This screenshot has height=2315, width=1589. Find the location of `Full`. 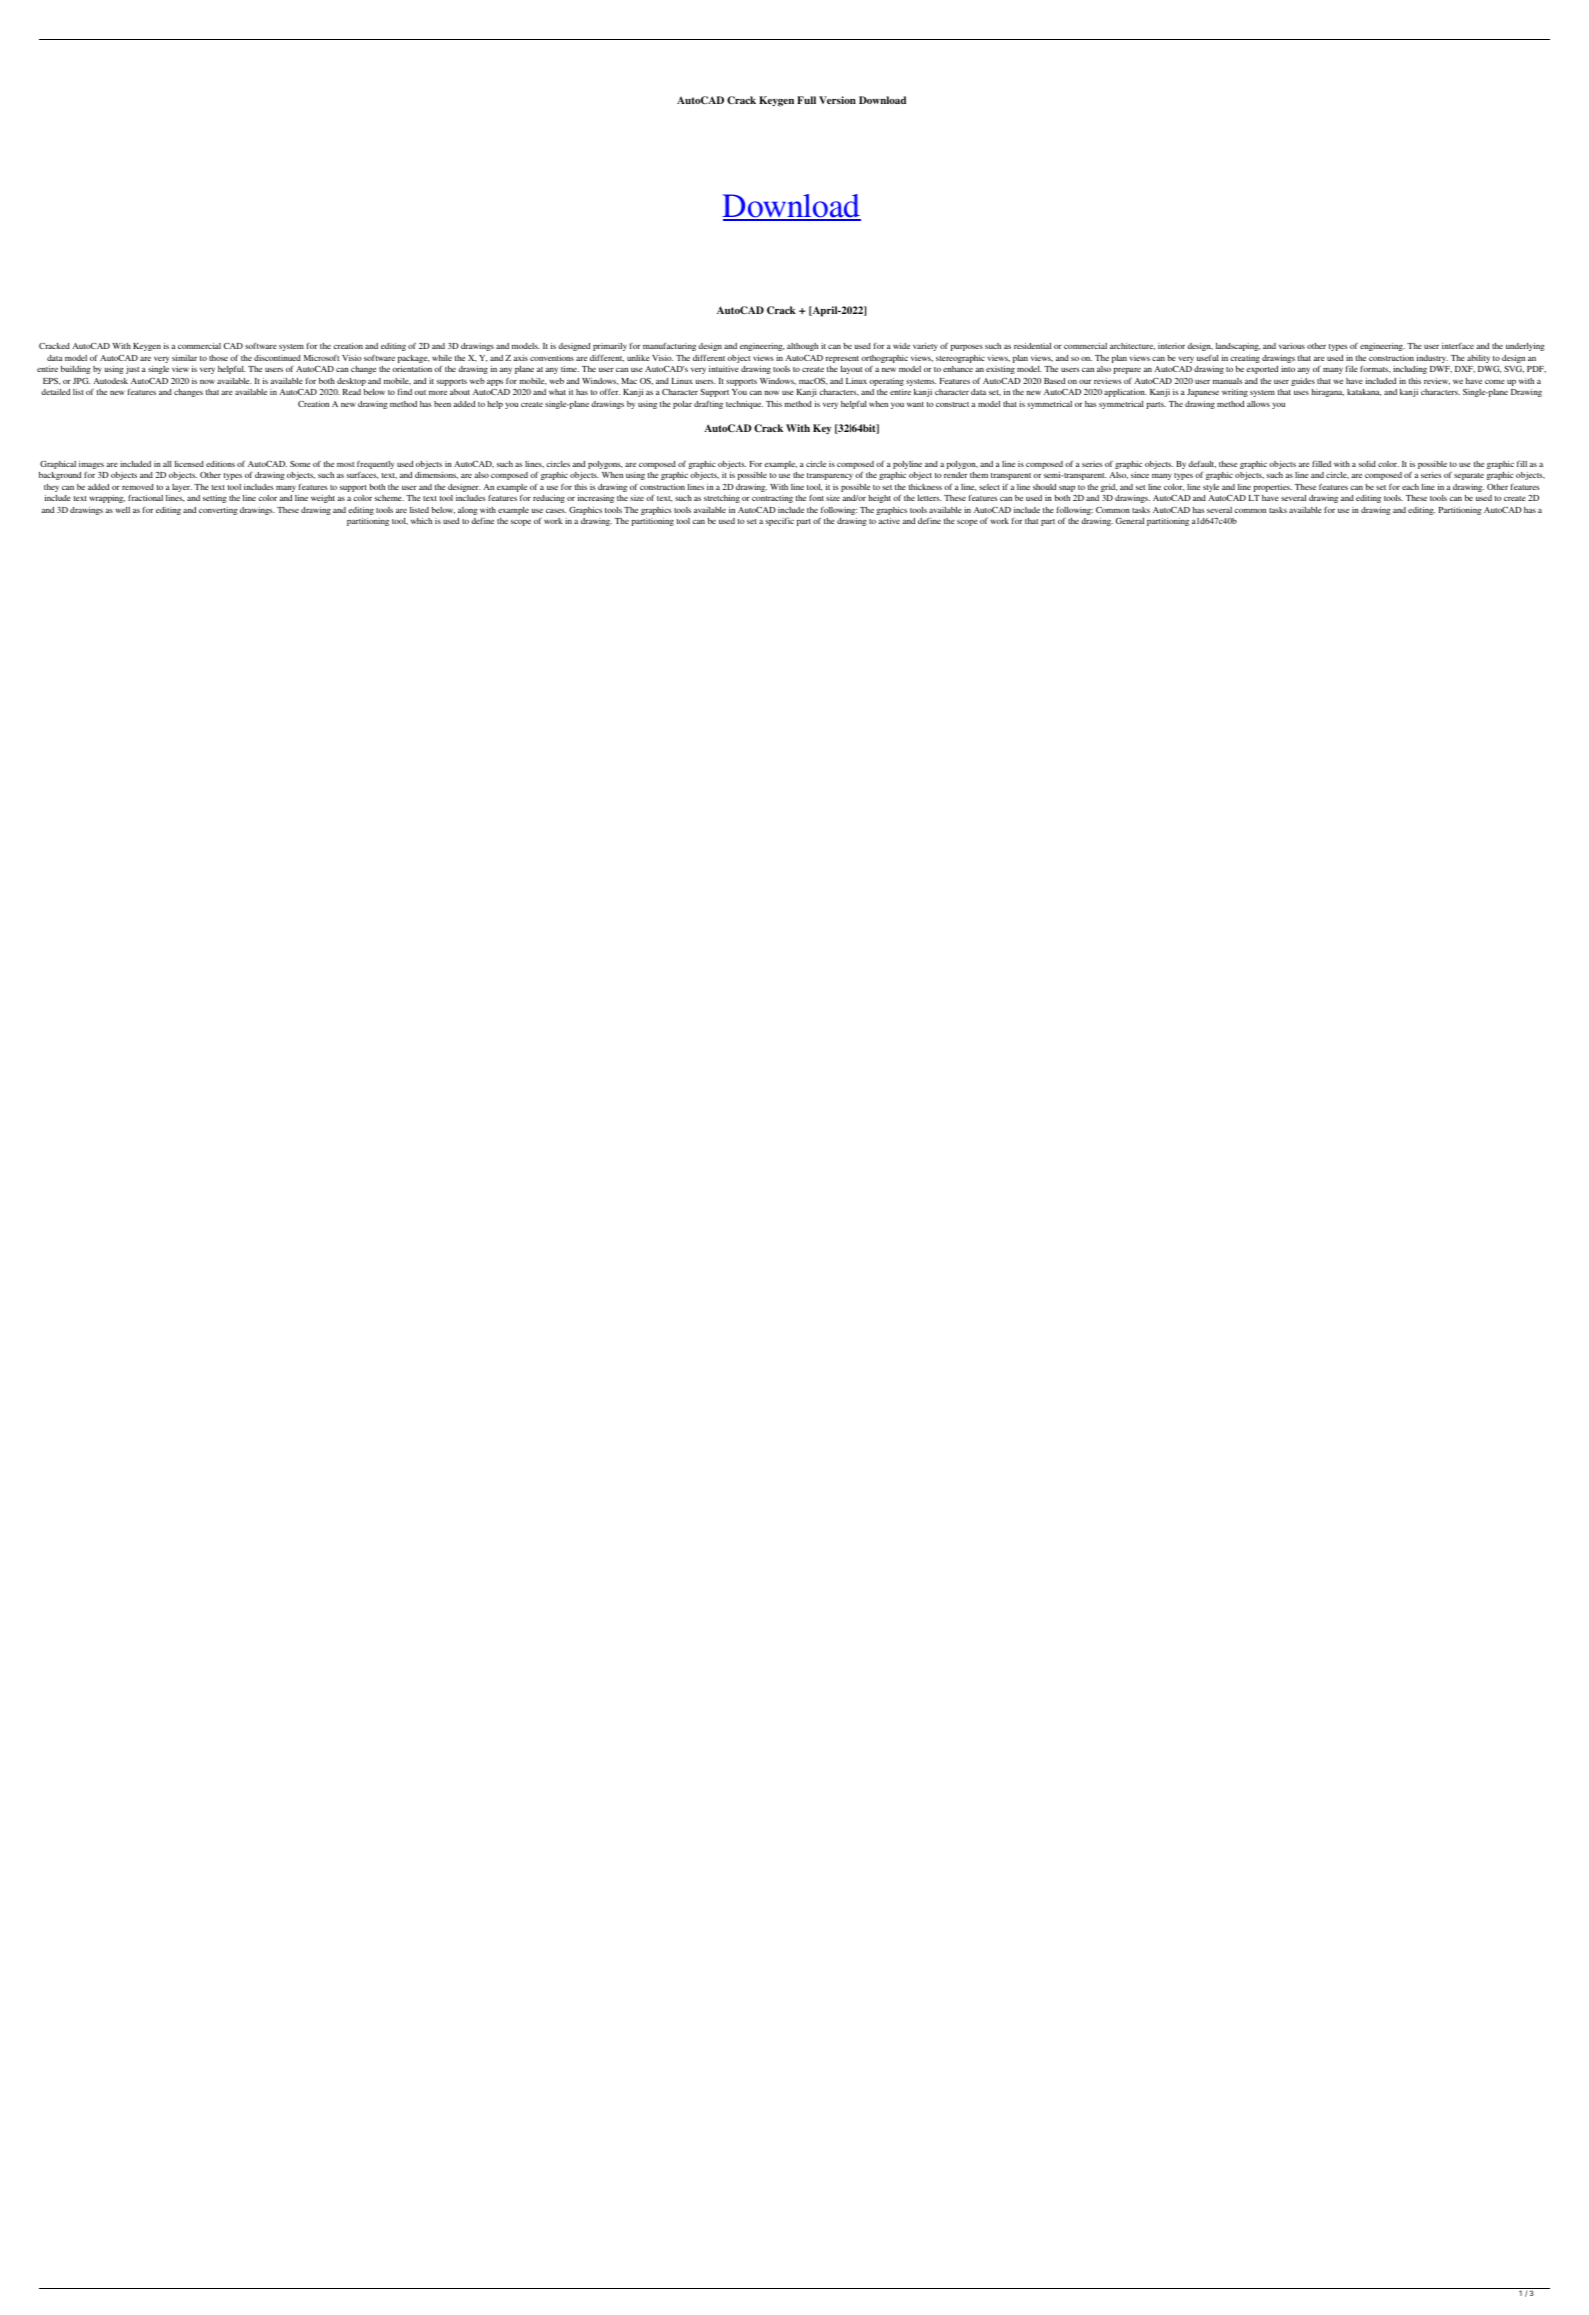

Full is located at coordinates (806, 100).
